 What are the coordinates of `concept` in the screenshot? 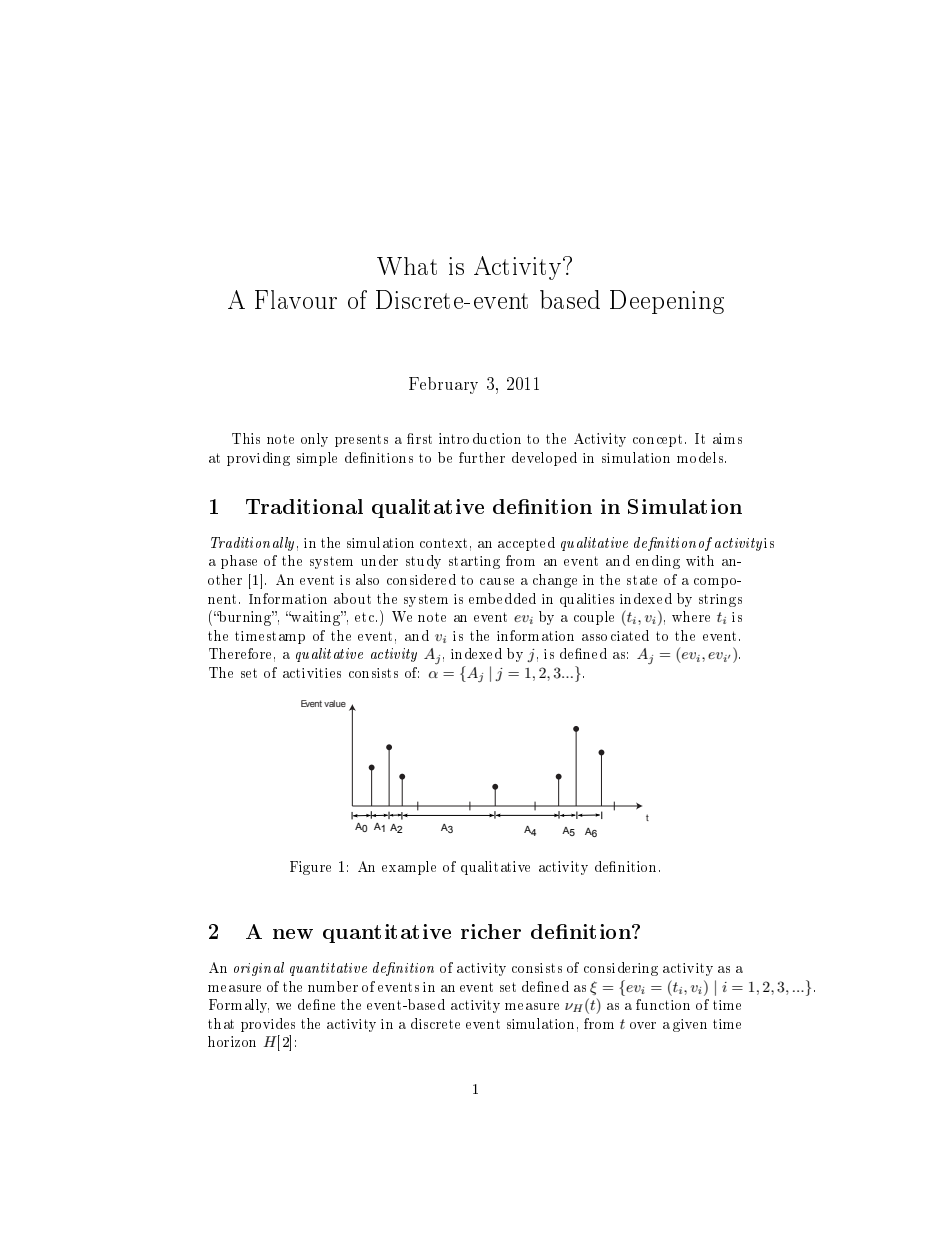 It's located at (659, 440).
